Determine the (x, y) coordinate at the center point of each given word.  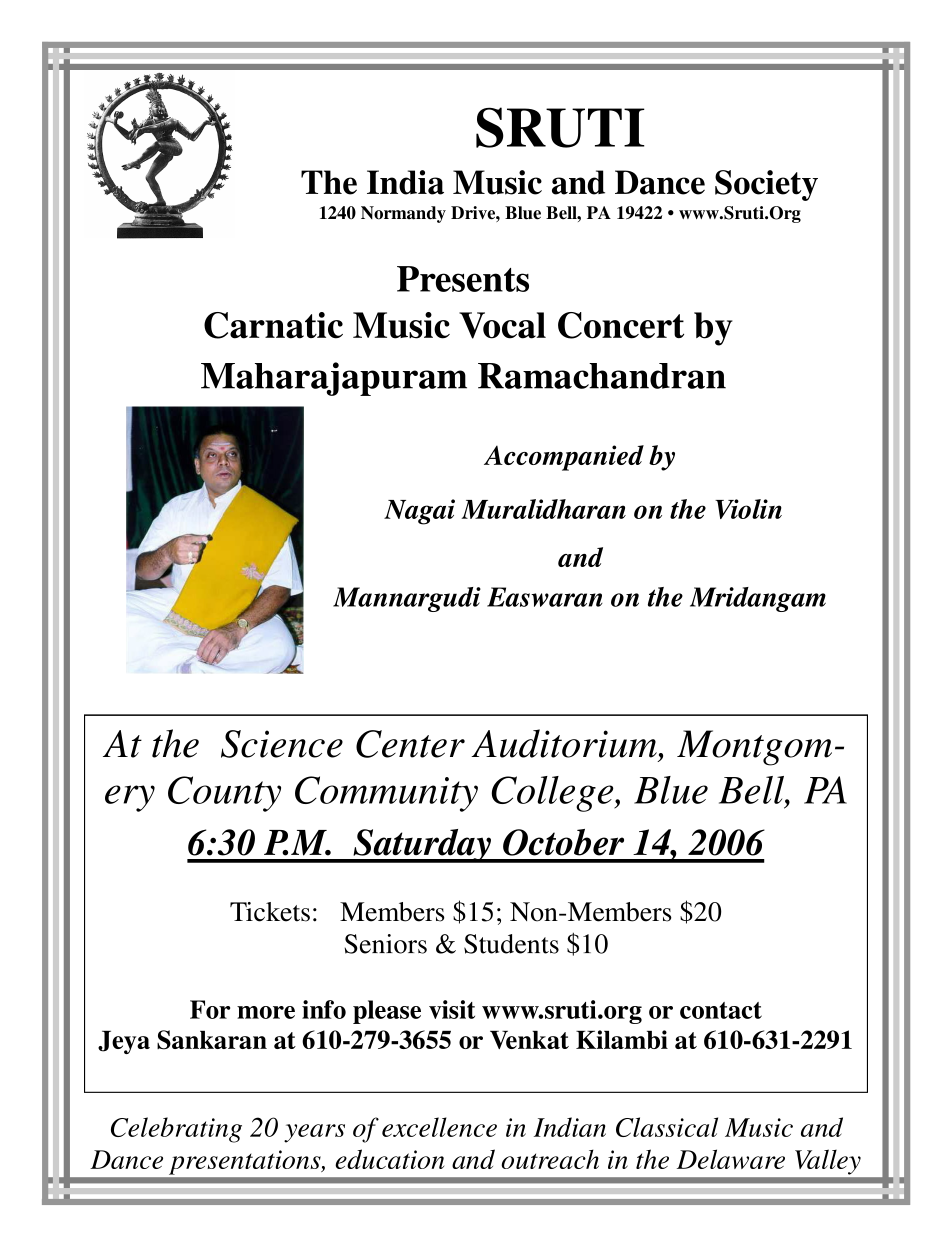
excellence (439, 1127)
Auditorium (564, 743)
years (314, 1133)
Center (410, 744)
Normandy (403, 214)
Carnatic (273, 325)
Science (282, 744)
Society (766, 185)
